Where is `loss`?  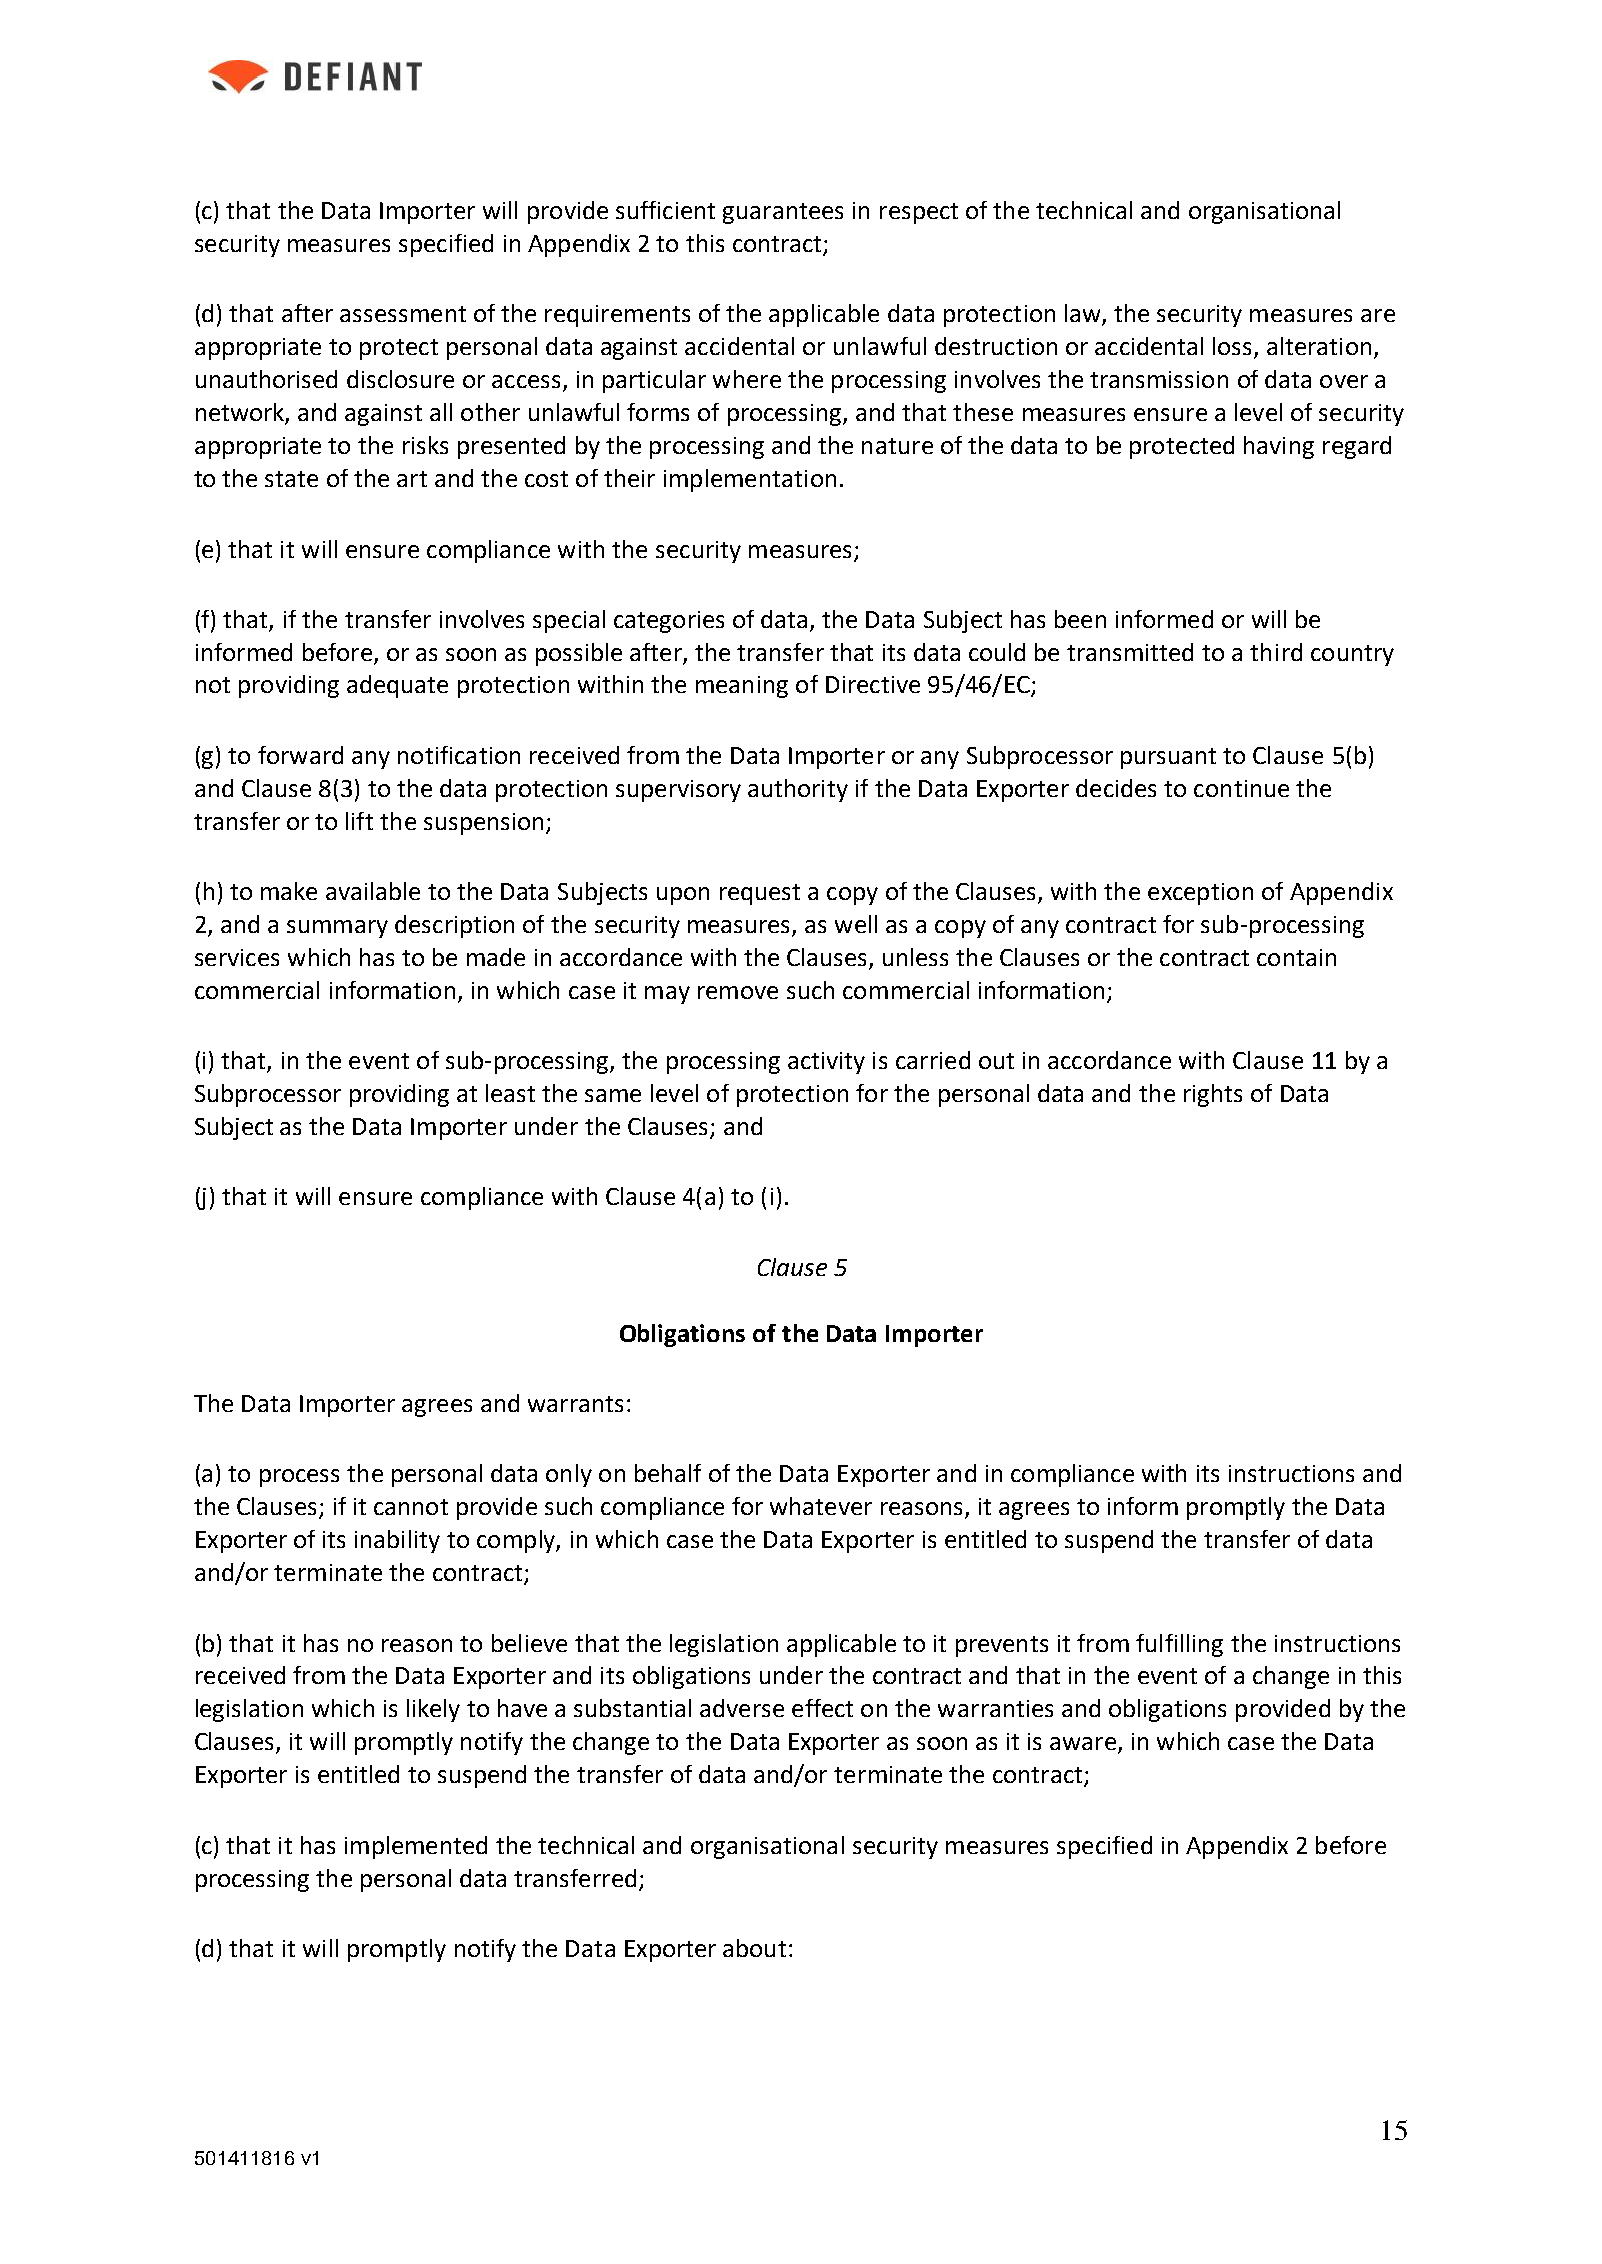 loss is located at coordinates (1234, 347).
